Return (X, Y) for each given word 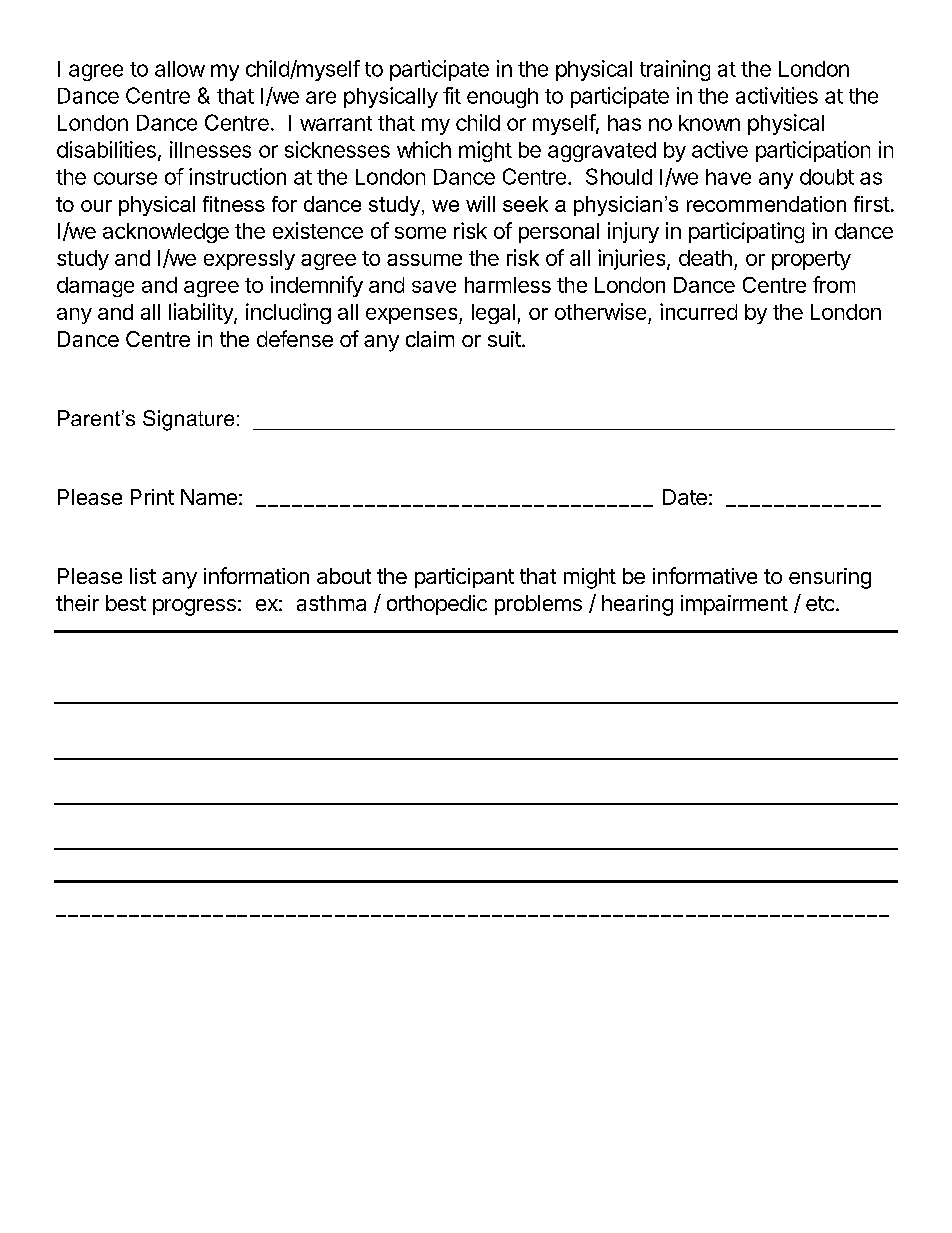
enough (502, 98)
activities (777, 95)
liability (202, 313)
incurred (698, 311)
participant (464, 578)
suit (505, 339)
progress (194, 607)
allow (180, 69)
